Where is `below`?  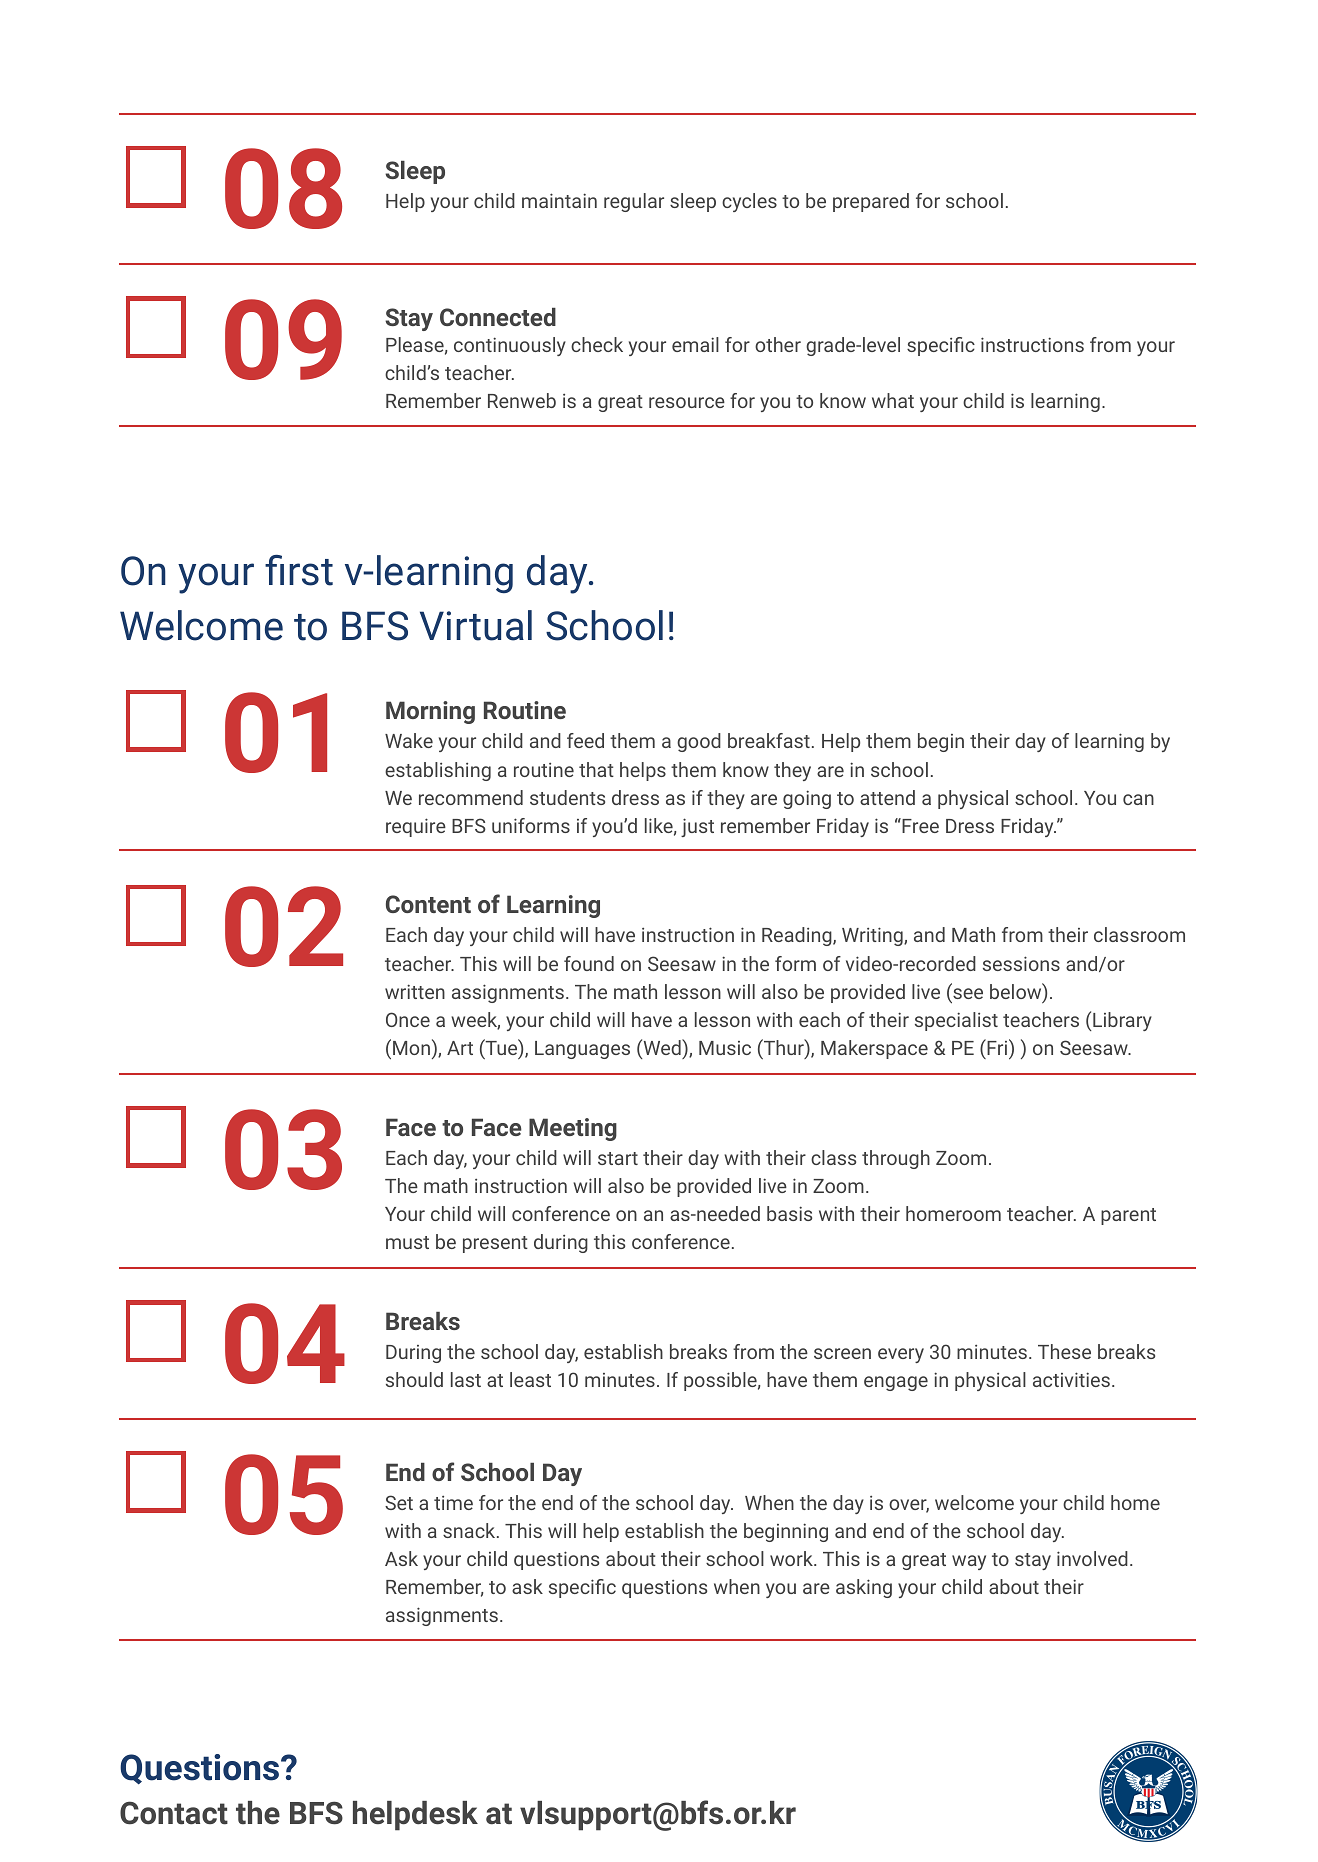 below is located at coordinates (1017, 992).
